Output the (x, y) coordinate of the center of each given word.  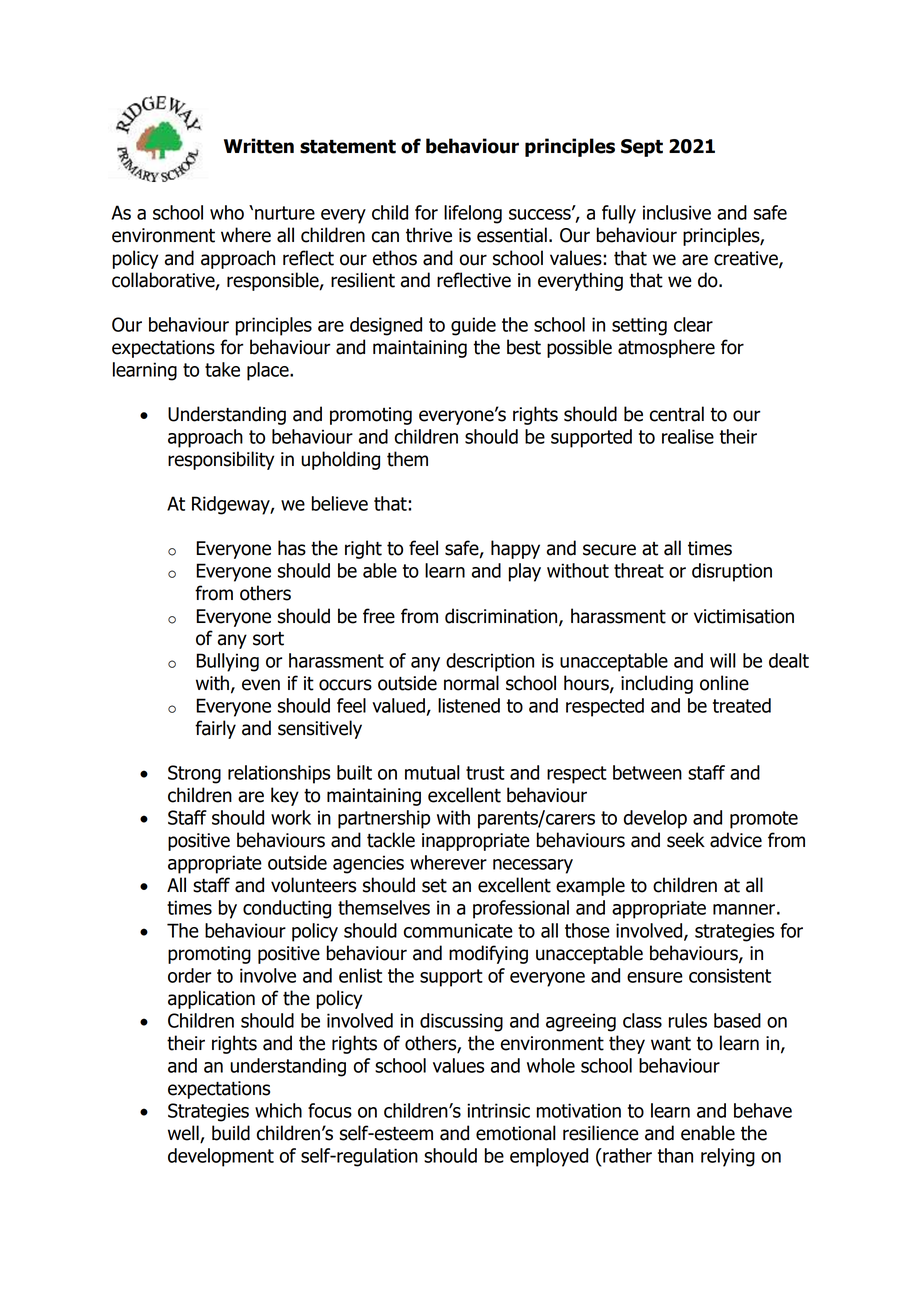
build (231, 1133)
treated (742, 705)
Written (259, 146)
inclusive (677, 212)
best (524, 347)
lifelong (473, 214)
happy (515, 549)
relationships (279, 774)
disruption (732, 572)
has (292, 548)
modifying (488, 954)
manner (744, 909)
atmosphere (666, 348)
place (269, 371)
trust (485, 773)
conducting (287, 909)
